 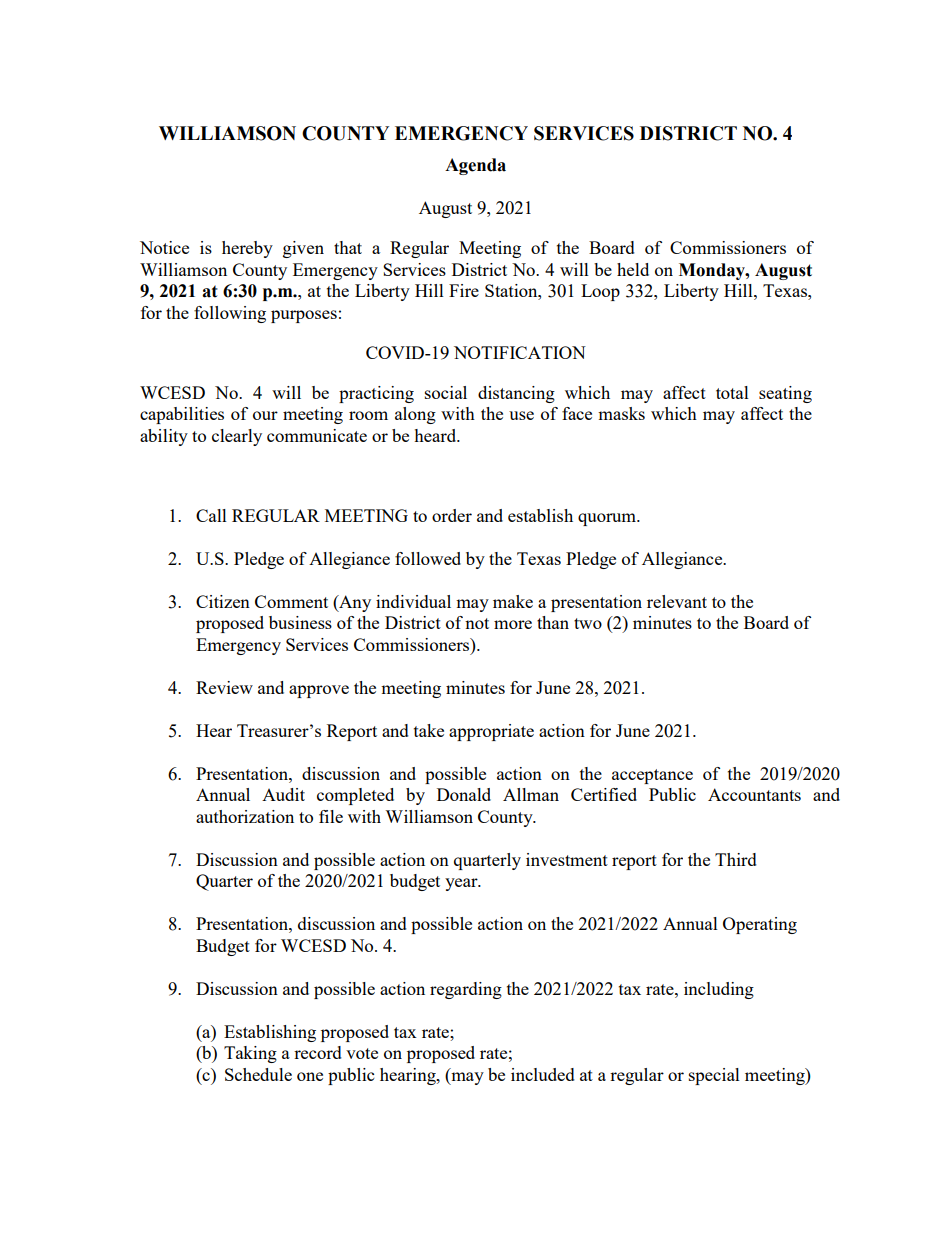 I want to click on clearly, so click(x=237, y=437).
